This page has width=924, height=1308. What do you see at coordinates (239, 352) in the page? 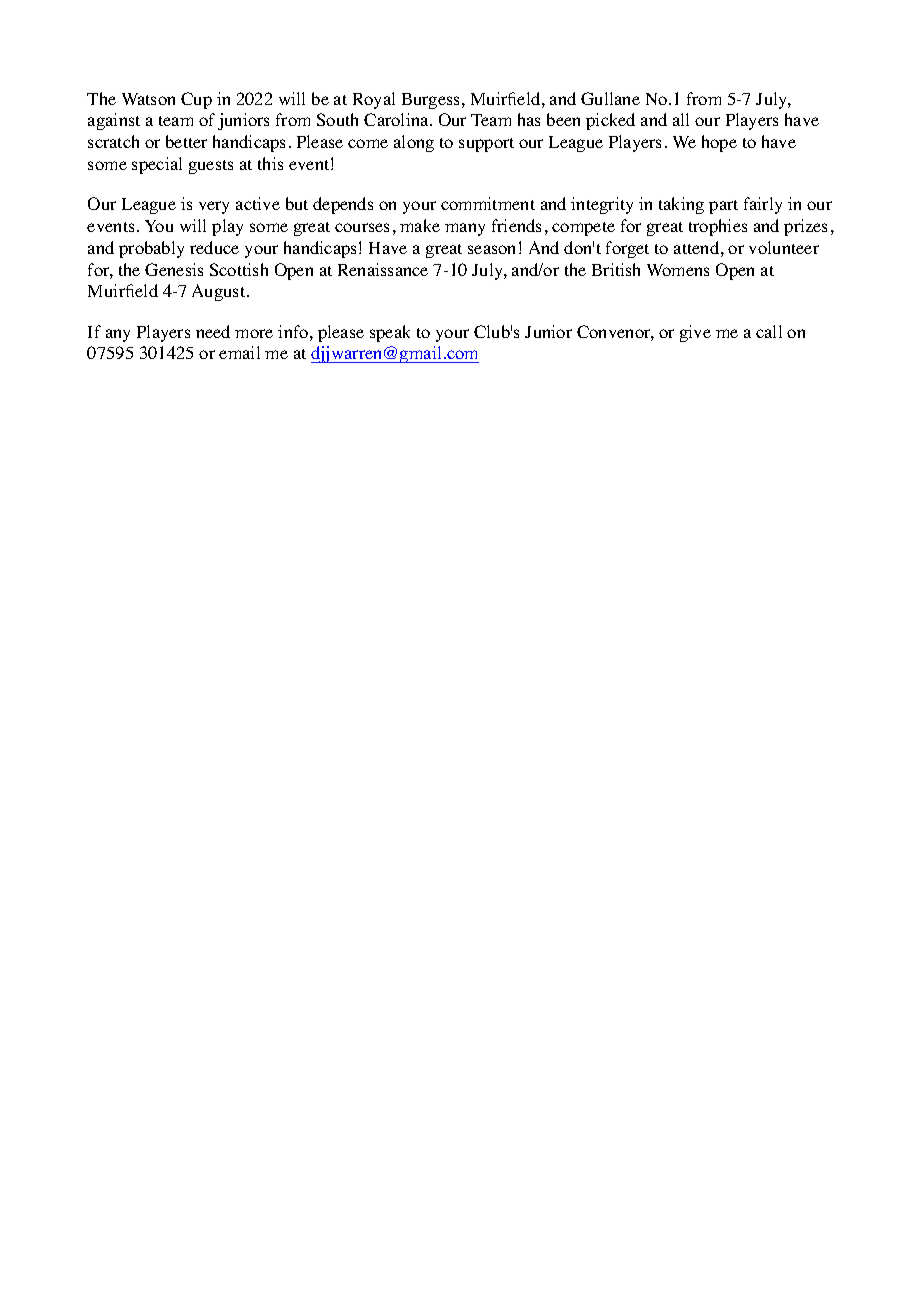
I see `email` at bounding box center [239, 352].
